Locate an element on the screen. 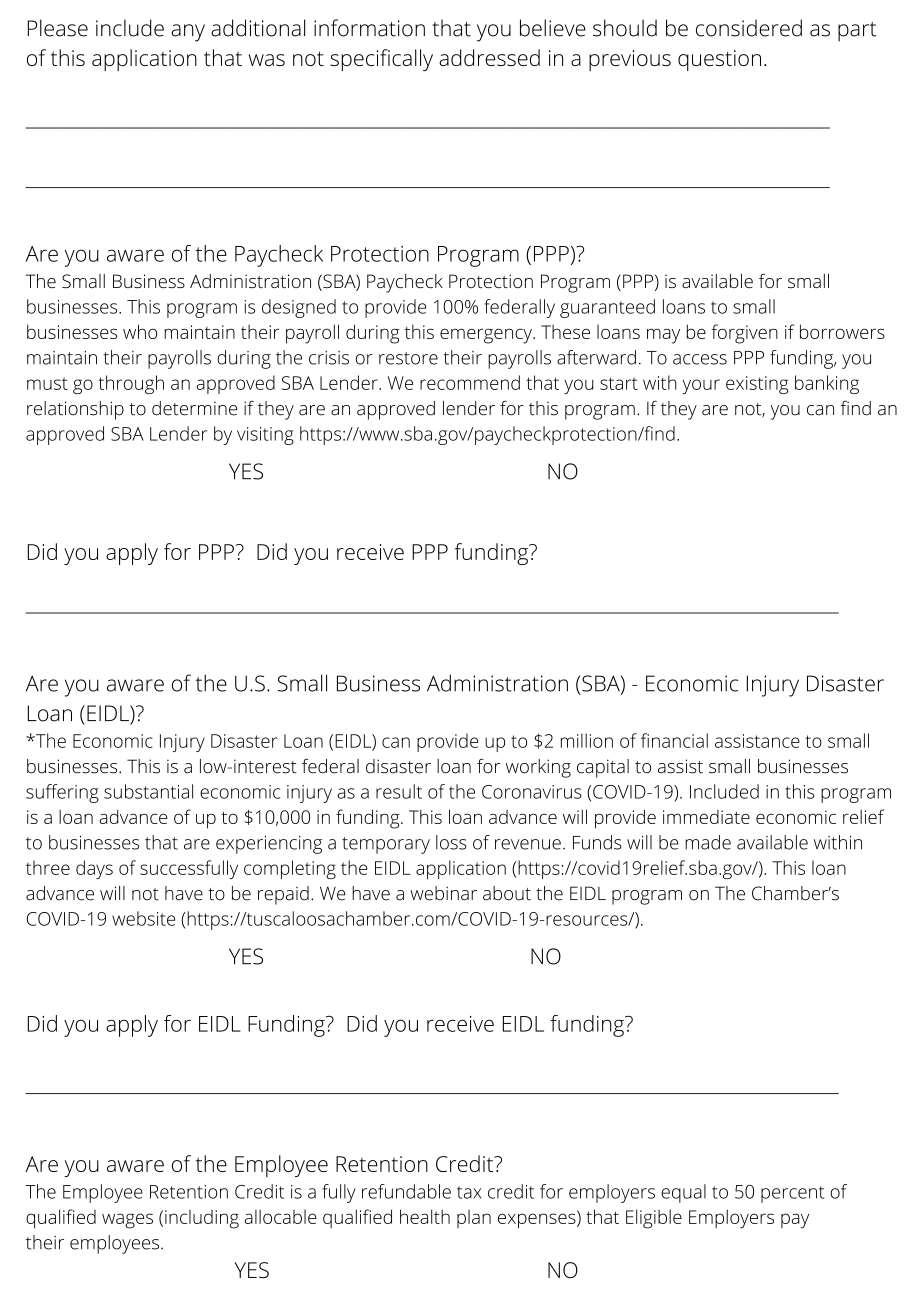  question is located at coordinates (719, 60).
